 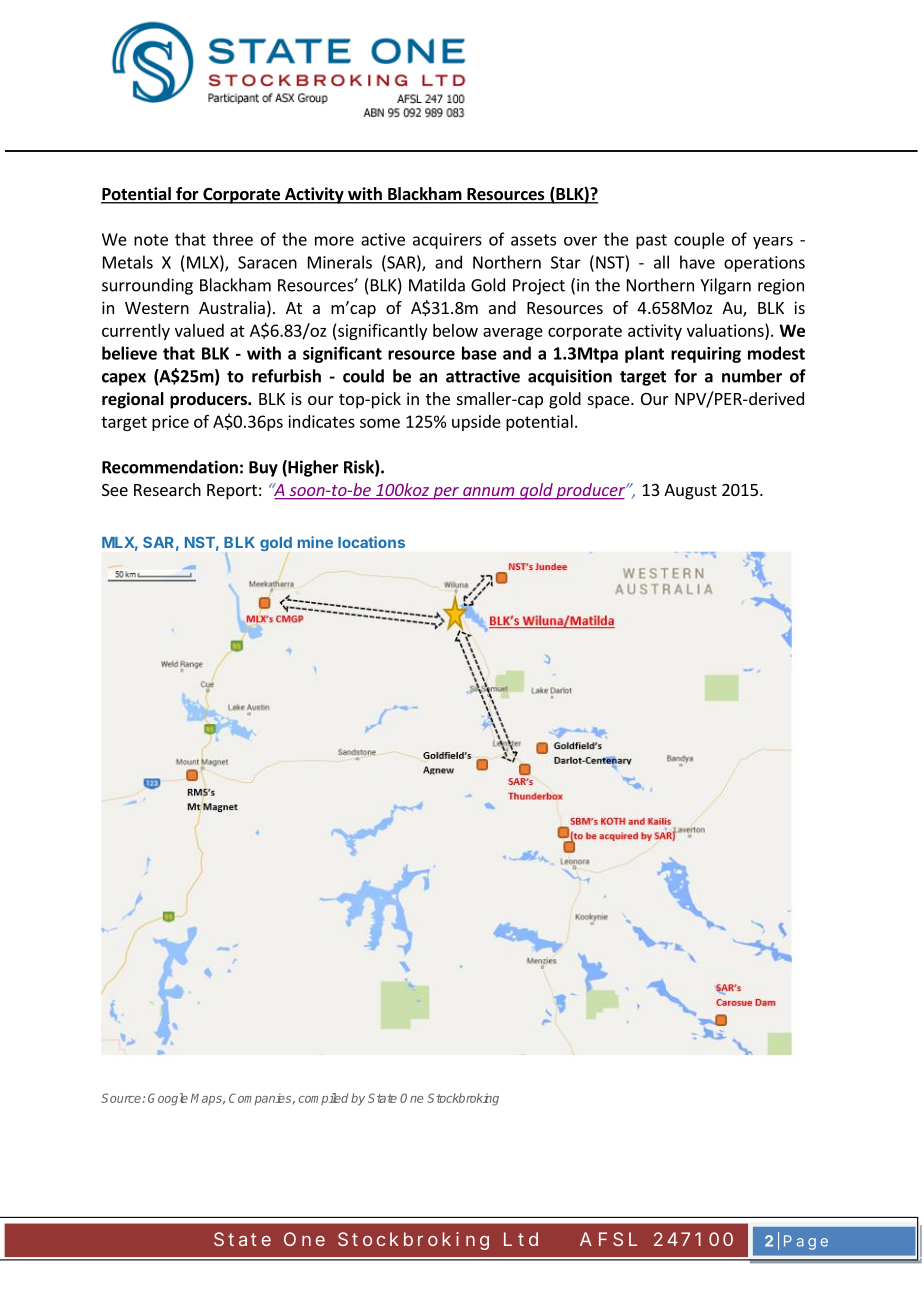 What do you see at coordinates (167, 489) in the document?
I see `Research` at bounding box center [167, 489].
